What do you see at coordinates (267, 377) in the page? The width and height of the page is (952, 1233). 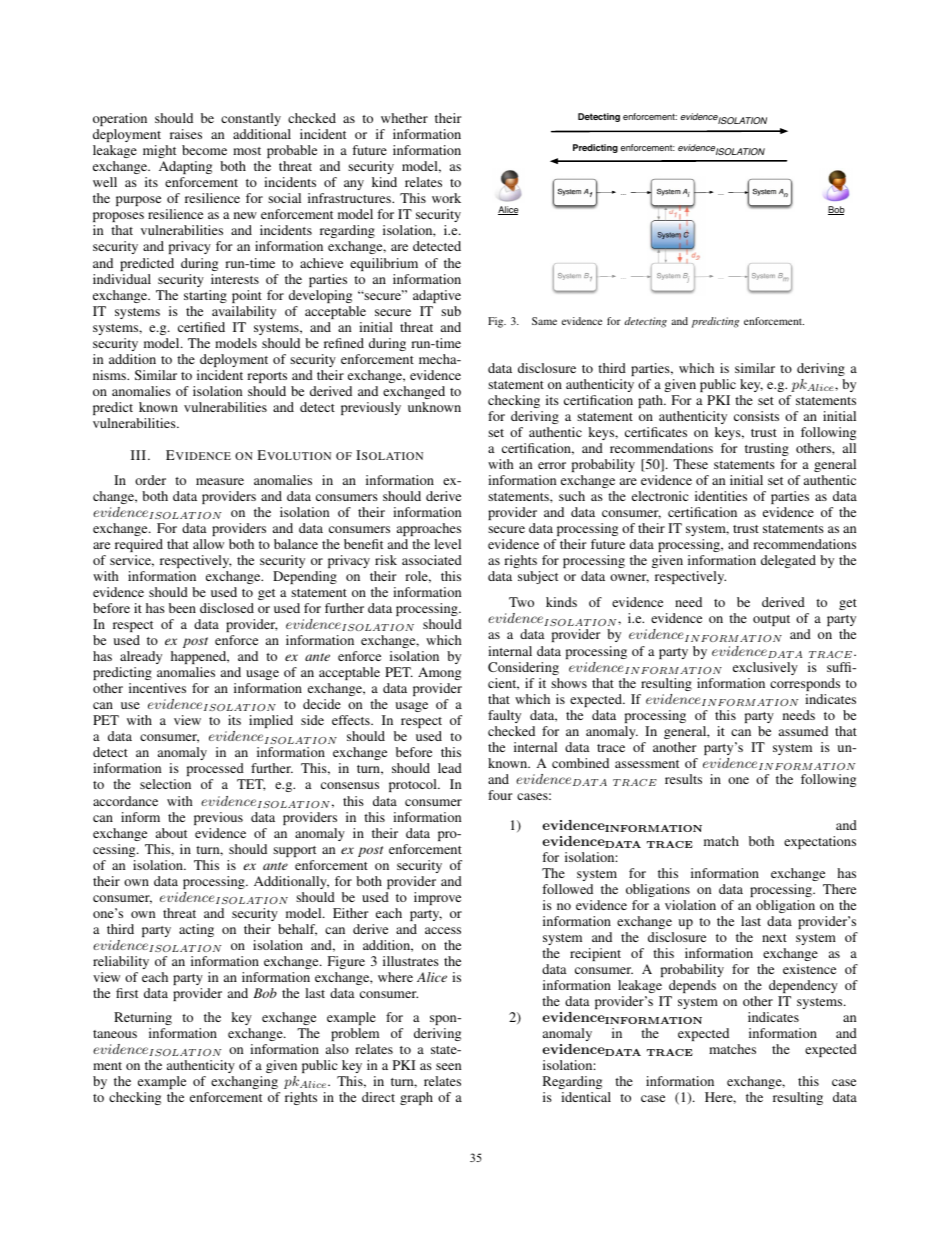 I see `reports` at bounding box center [267, 377].
